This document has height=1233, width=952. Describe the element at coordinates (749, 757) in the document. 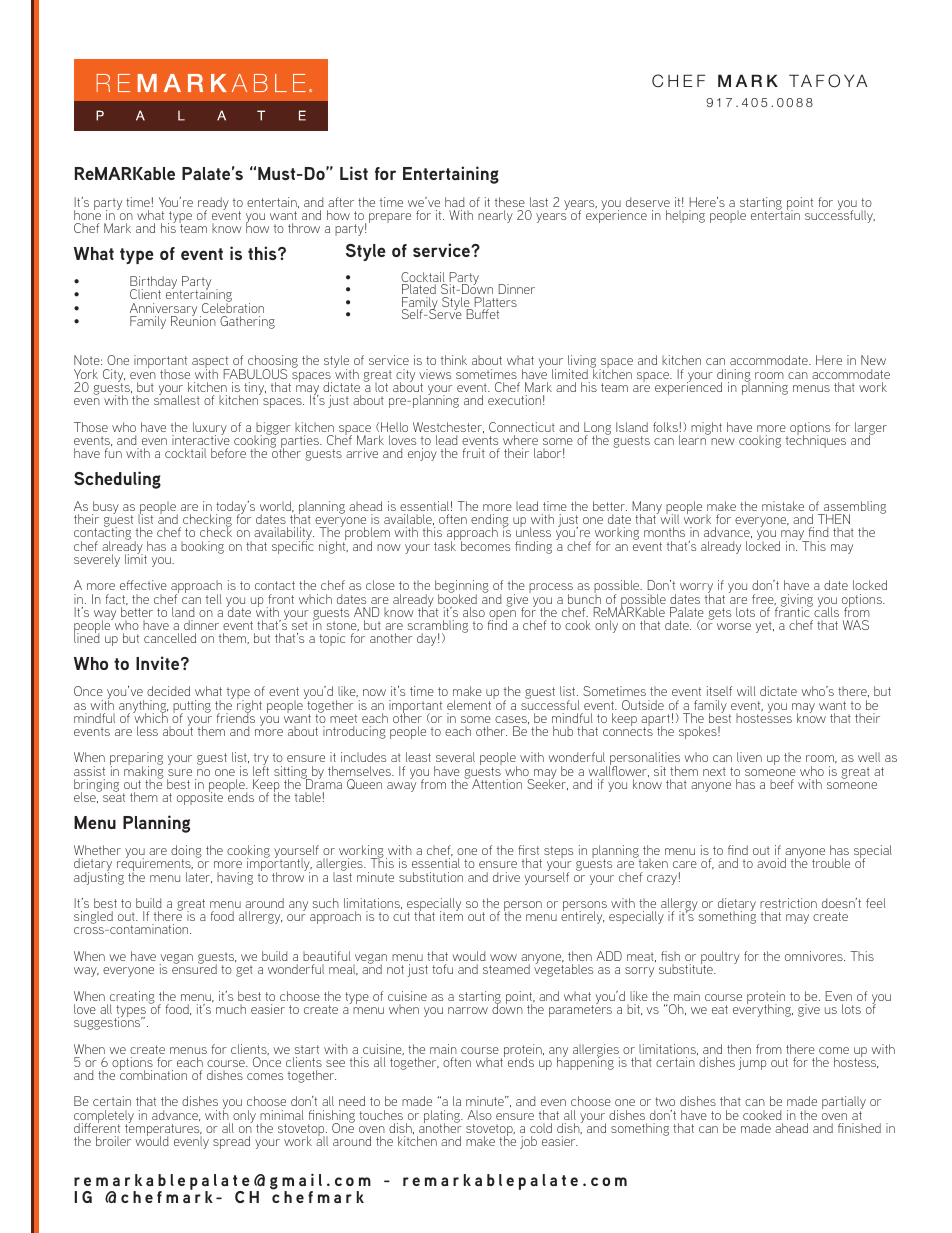

I see `liven` at that location.
